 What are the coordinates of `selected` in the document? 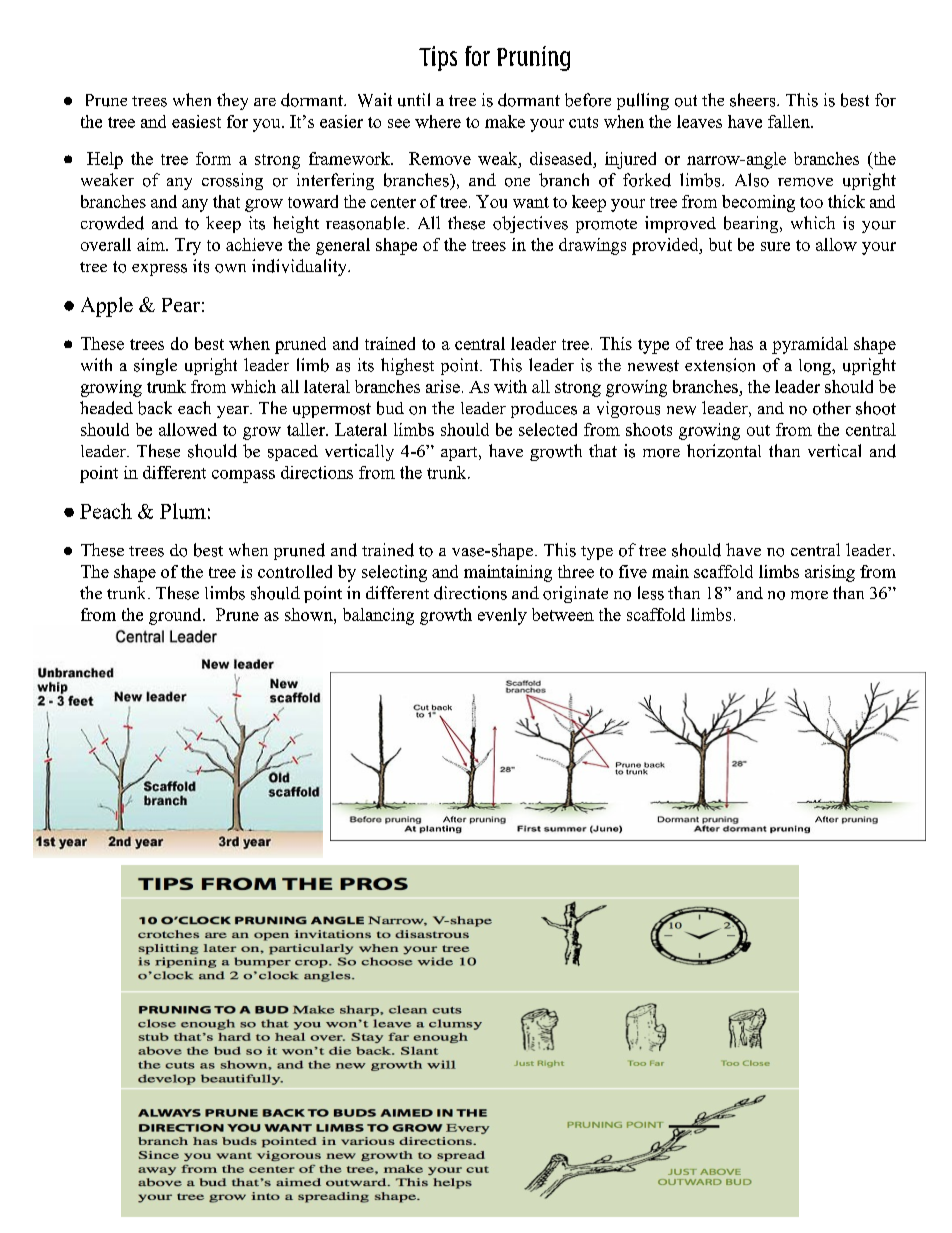 It's located at (548, 429).
